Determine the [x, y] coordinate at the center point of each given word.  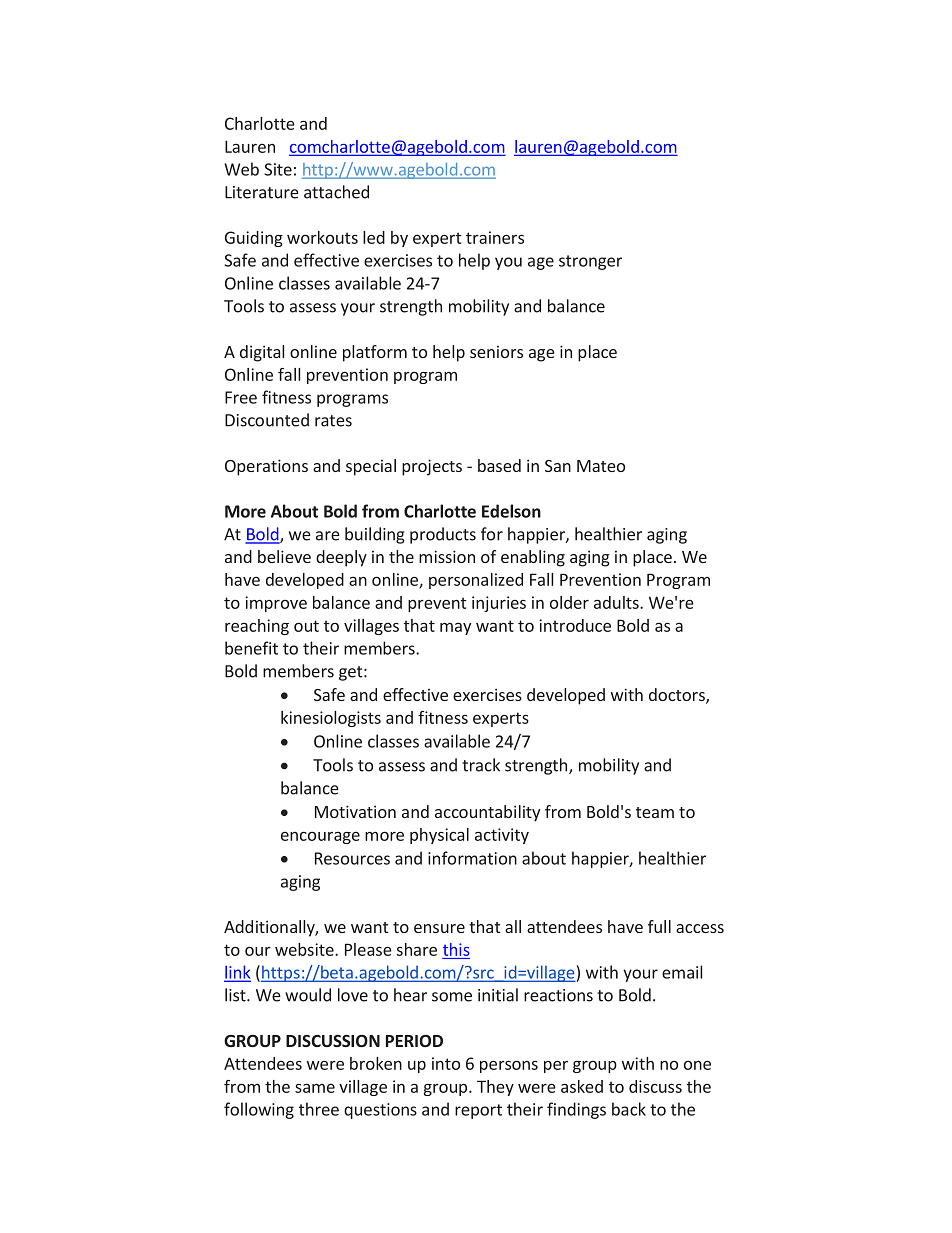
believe [284, 556]
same [315, 1088]
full [659, 926]
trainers [495, 237]
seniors [496, 352]
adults [617, 602]
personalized [476, 581]
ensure [439, 928]
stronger [590, 262]
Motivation [355, 811]
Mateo [601, 466]
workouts [322, 237]
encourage [320, 838]
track [481, 765]
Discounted [267, 420]
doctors [678, 696]
